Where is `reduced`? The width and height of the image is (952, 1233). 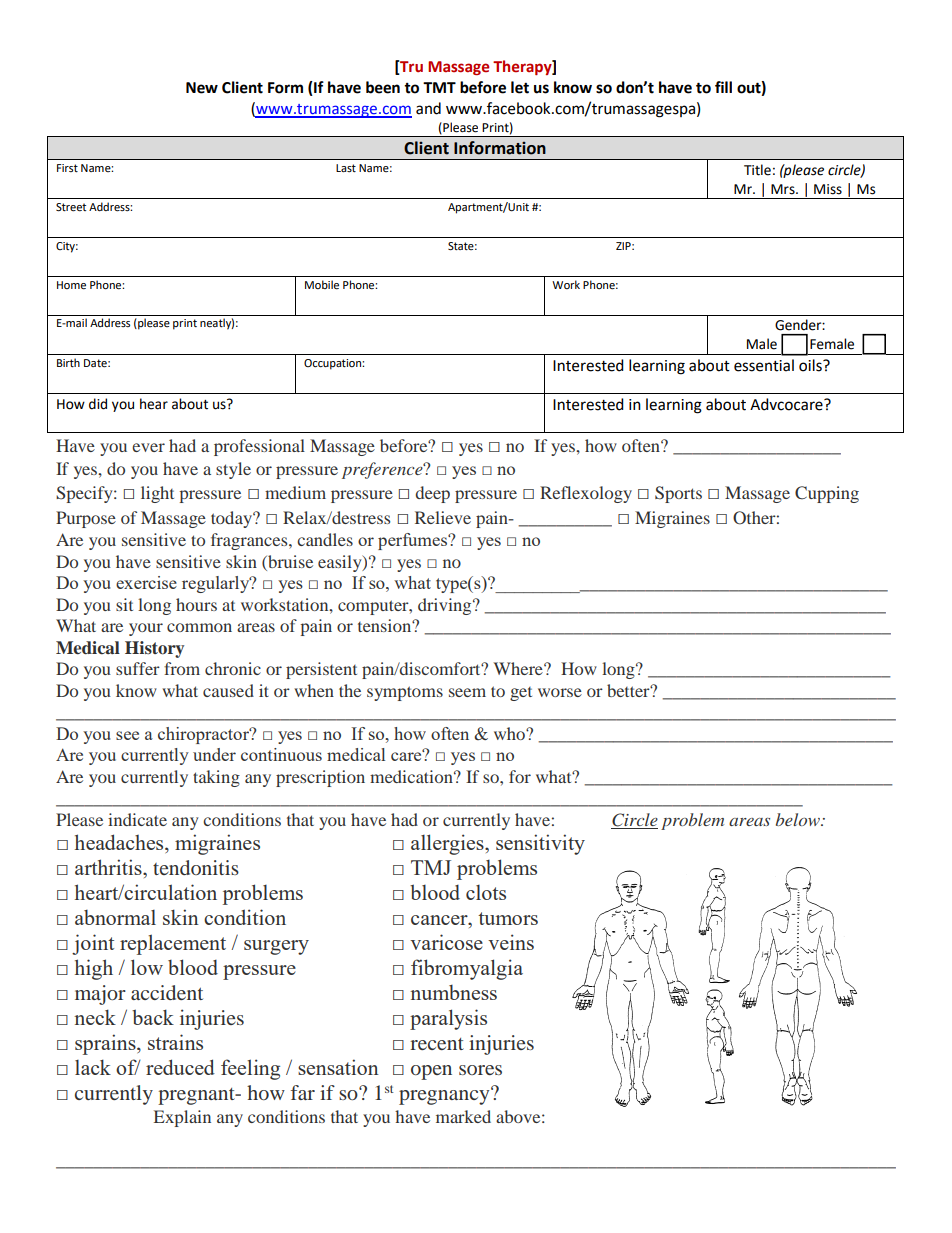
reduced is located at coordinates (180, 1067).
